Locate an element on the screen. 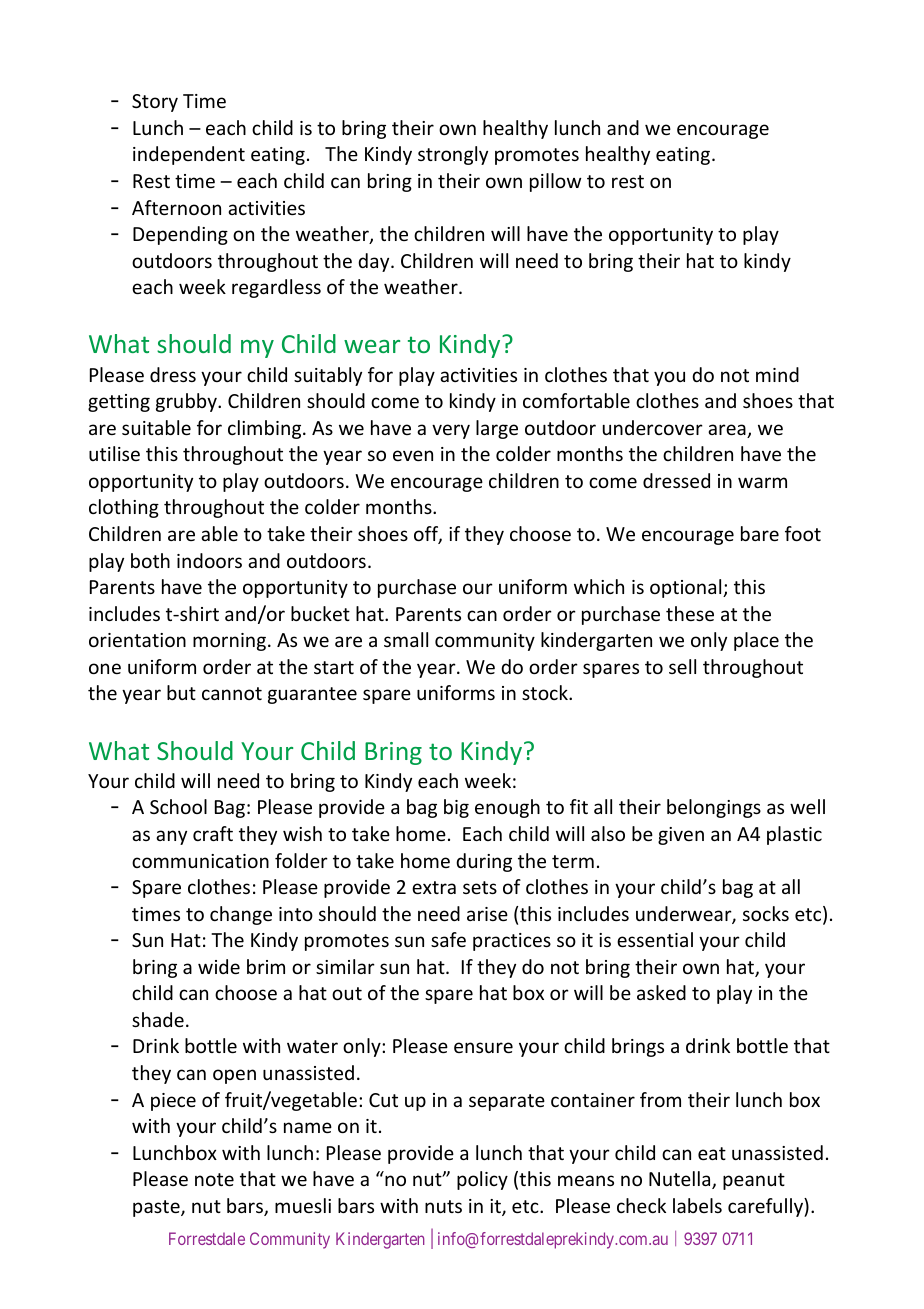 Image resolution: width=924 pixels, height=1309 pixels. small is located at coordinates (406, 639).
